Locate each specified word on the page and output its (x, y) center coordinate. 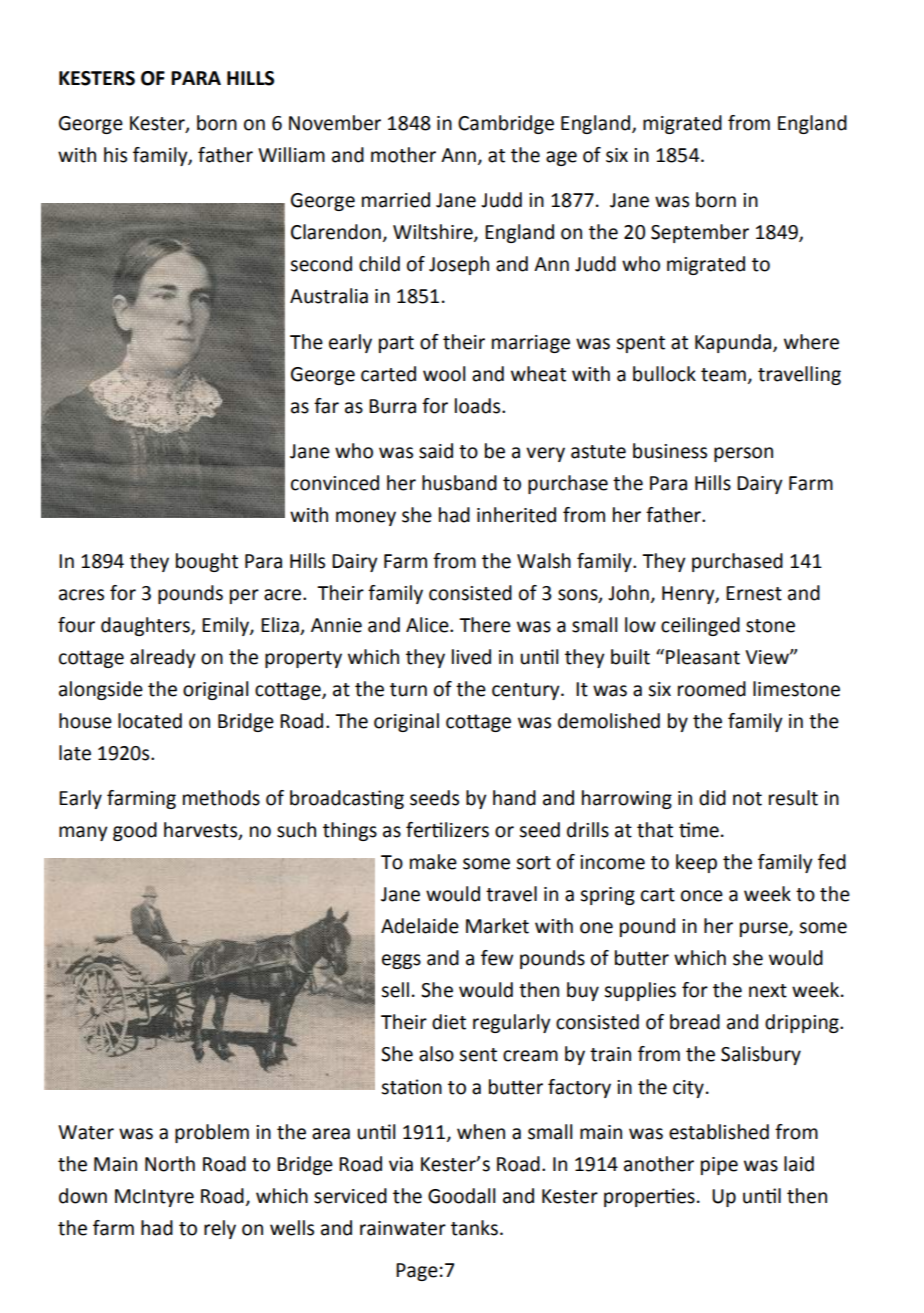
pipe (719, 1166)
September (700, 233)
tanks (474, 1228)
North (170, 1164)
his (115, 155)
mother (403, 155)
